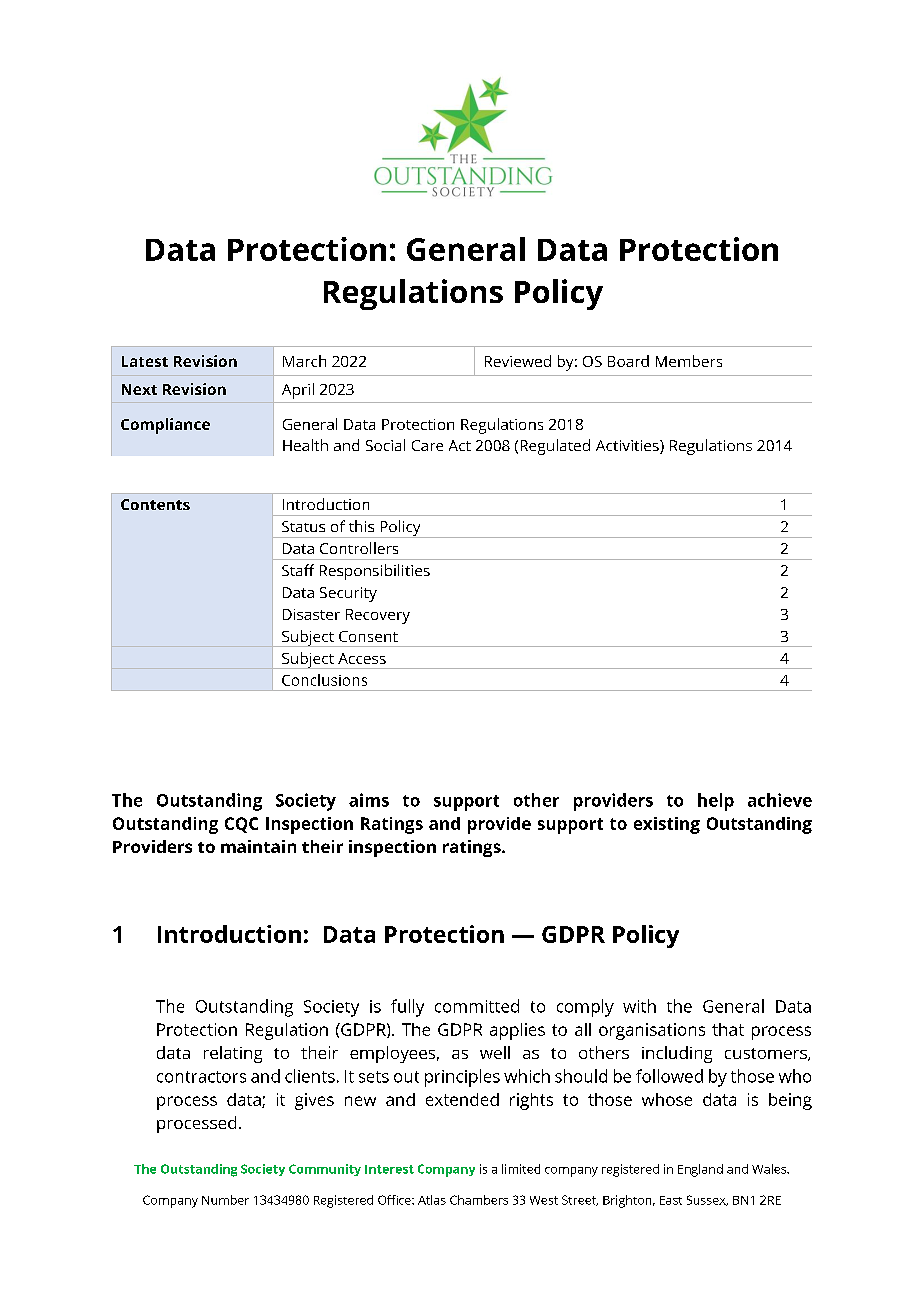 The height and width of the document is (1308, 924). I want to click on Reviewed, so click(518, 361).
